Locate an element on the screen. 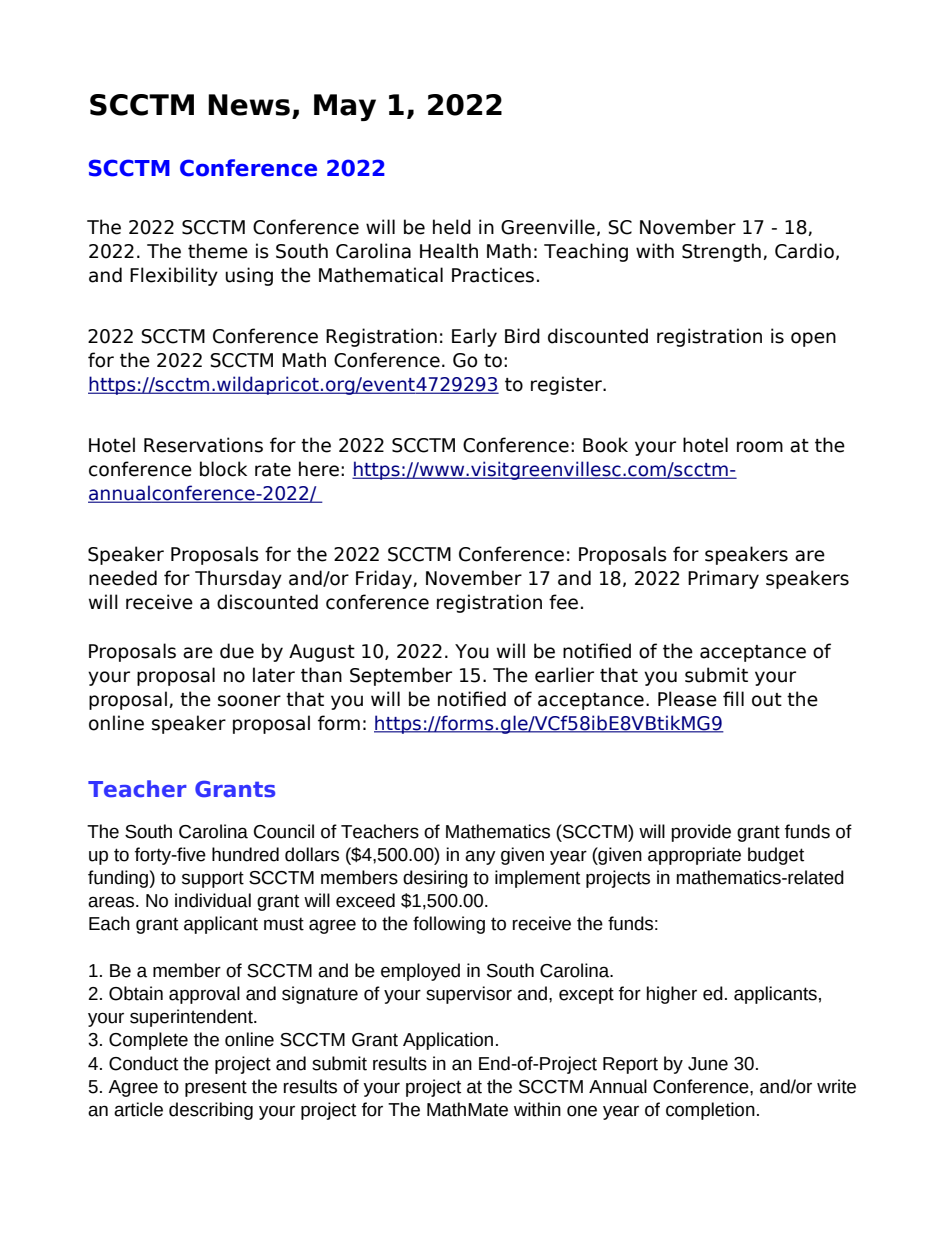 This screenshot has height=1233, width=952. budget is located at coordinates (776, 856).
